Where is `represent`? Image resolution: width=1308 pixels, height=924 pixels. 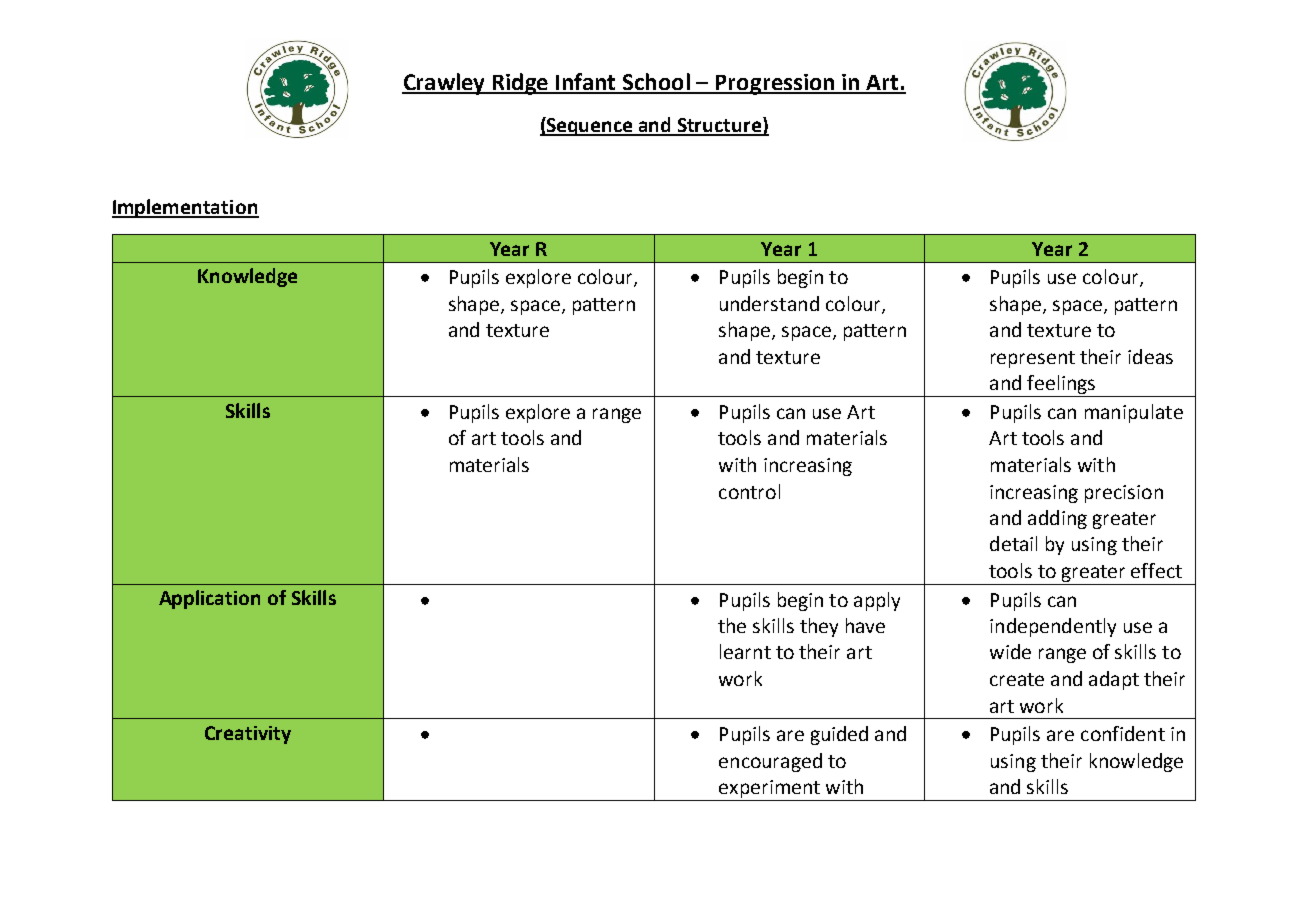 represent is located at coordinates (1033, 359).
